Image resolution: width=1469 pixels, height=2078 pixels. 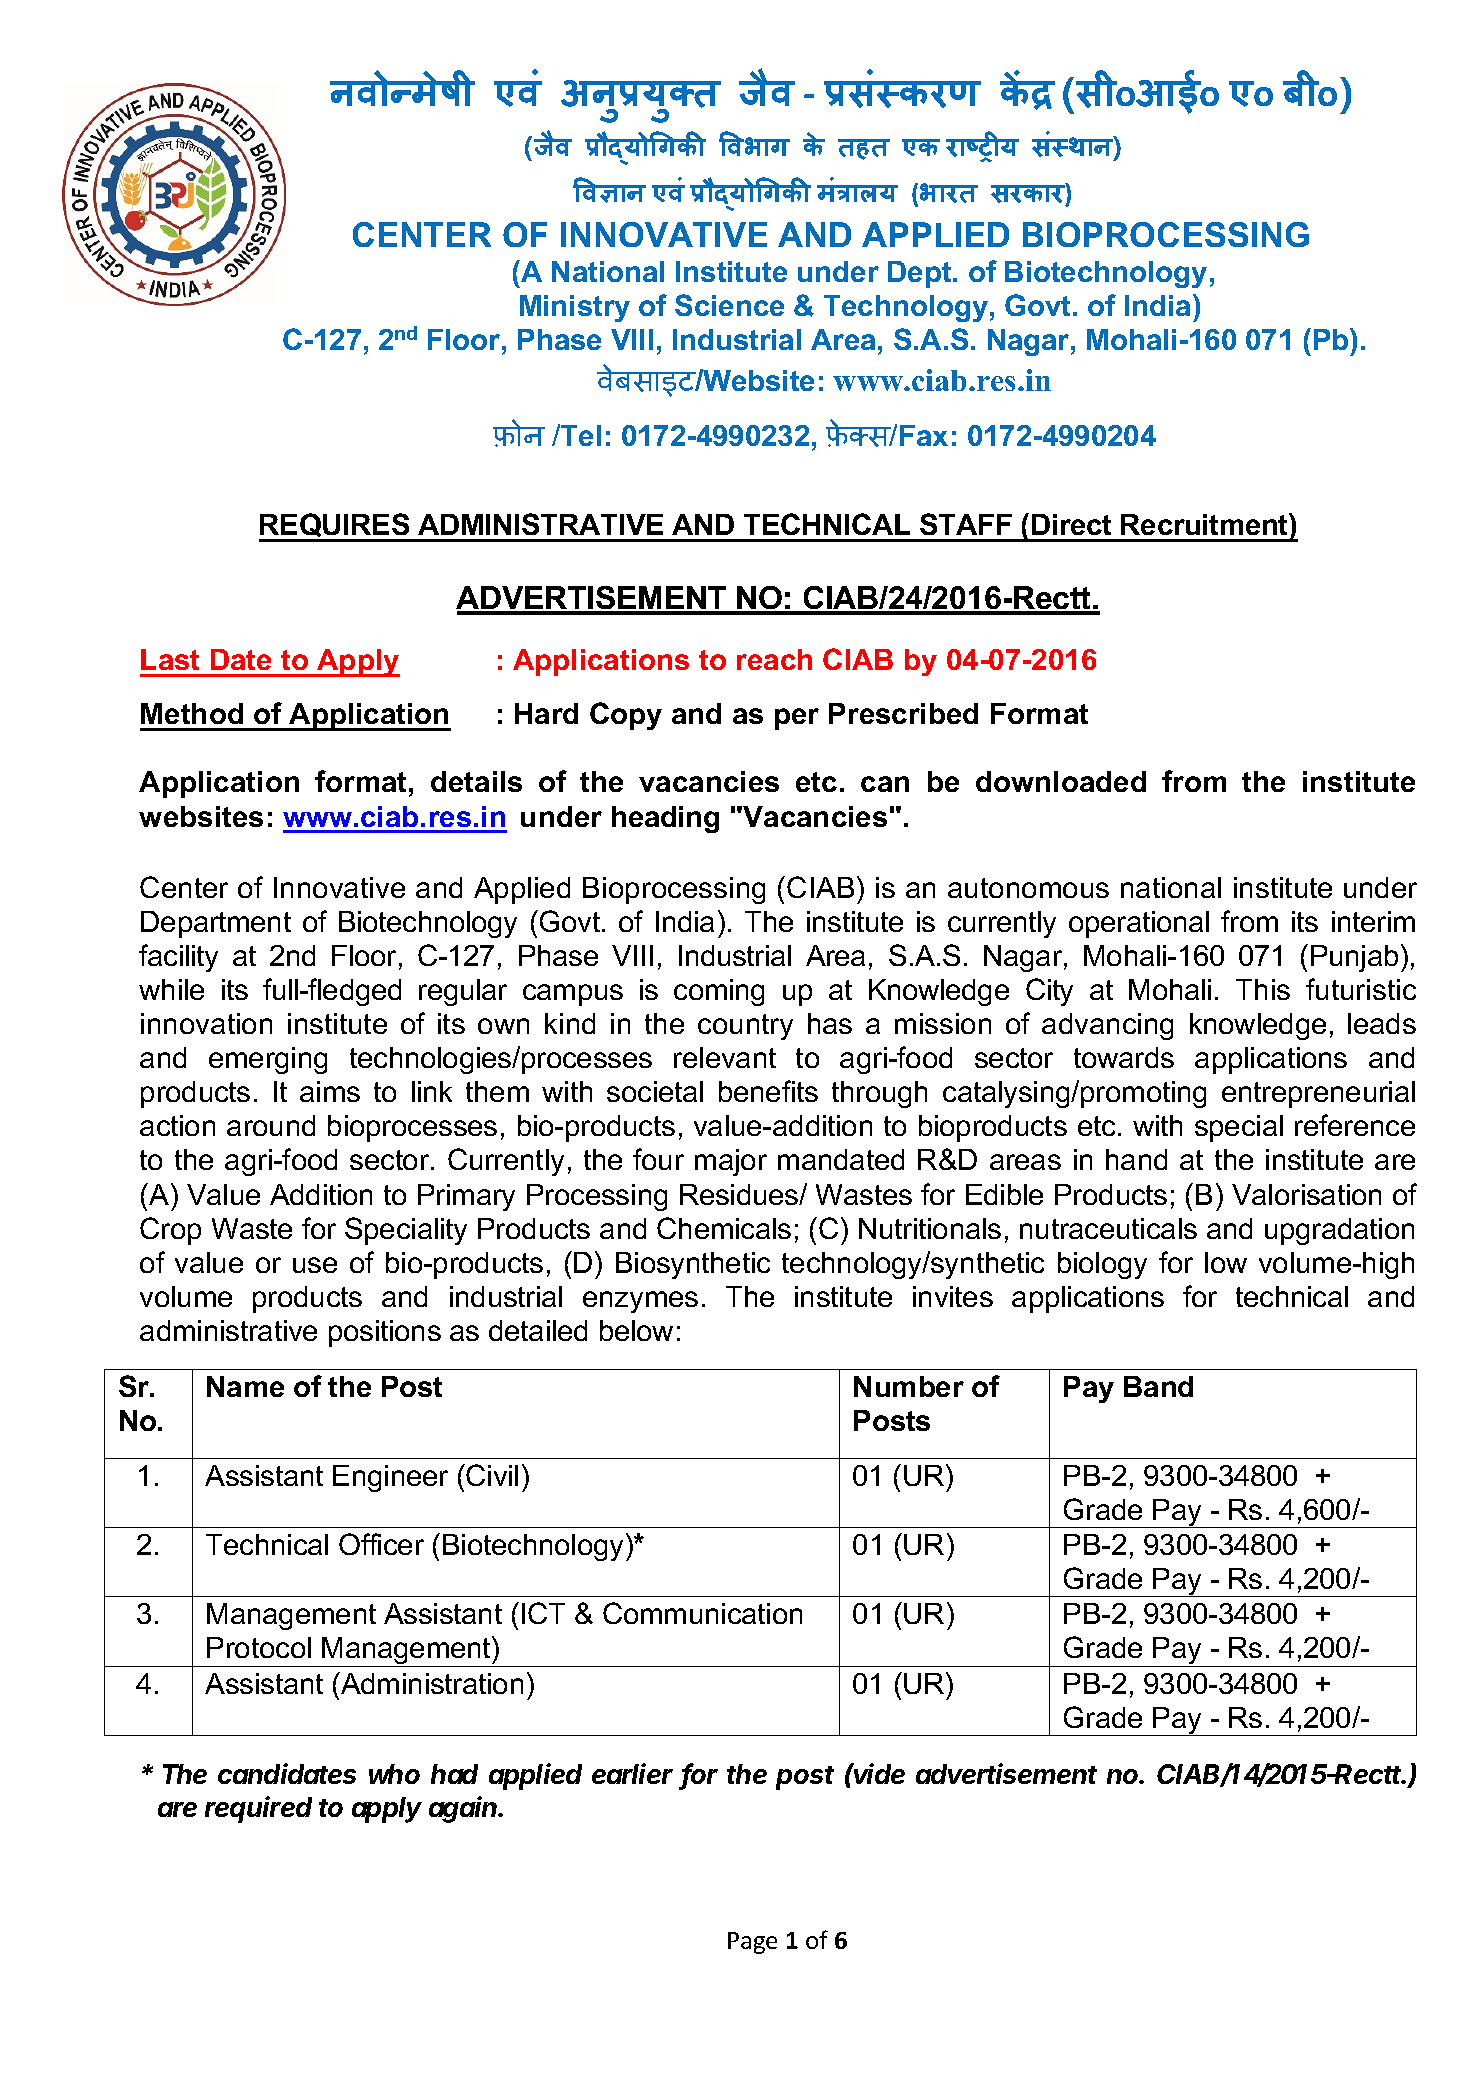 What do you see at coordinates (575, 308) in the screenshot?
I see `Ministry` at bounding box center [575, 308].
